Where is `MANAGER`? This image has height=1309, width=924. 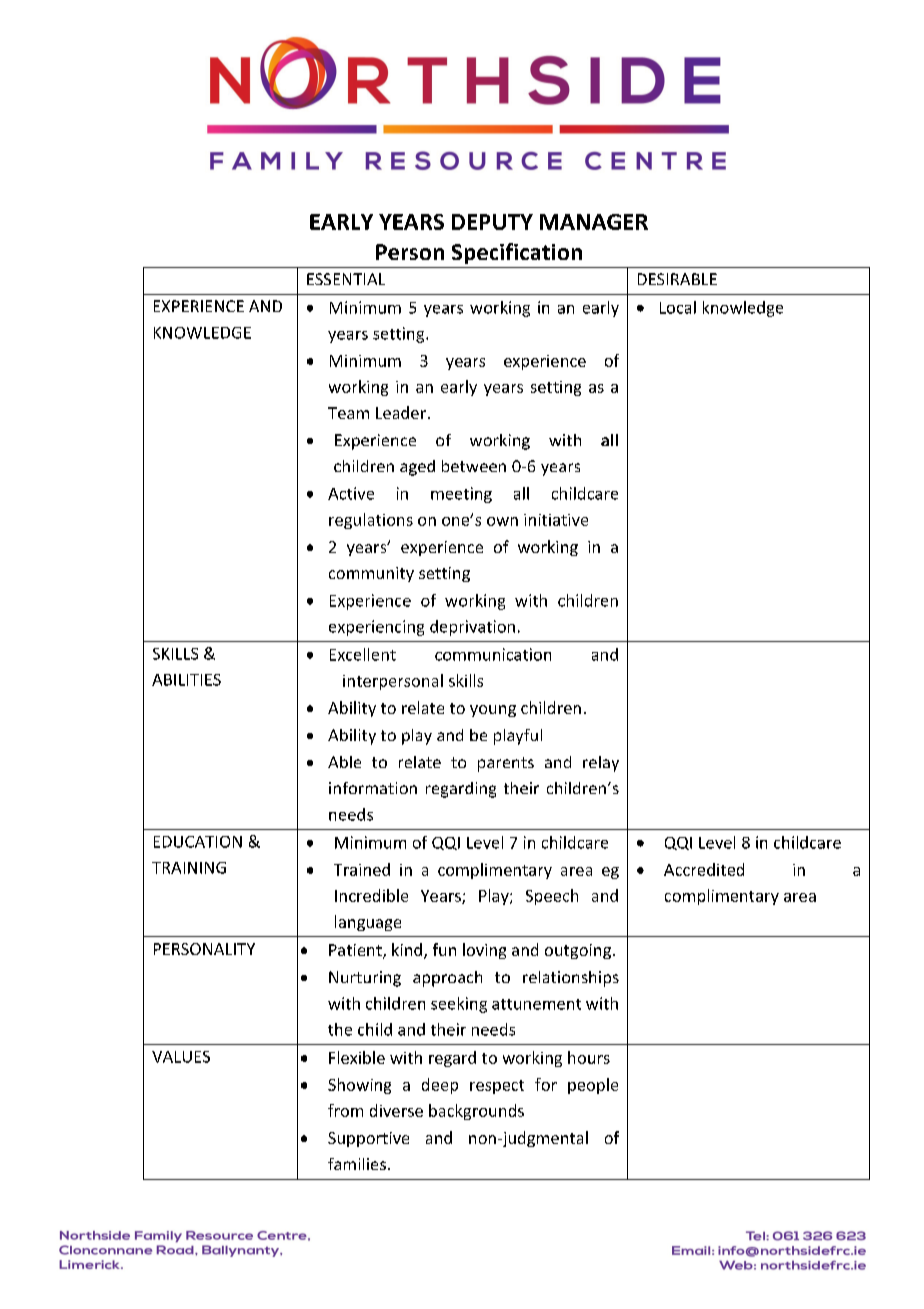 MANAGER is located at coordinates (594, 222).
